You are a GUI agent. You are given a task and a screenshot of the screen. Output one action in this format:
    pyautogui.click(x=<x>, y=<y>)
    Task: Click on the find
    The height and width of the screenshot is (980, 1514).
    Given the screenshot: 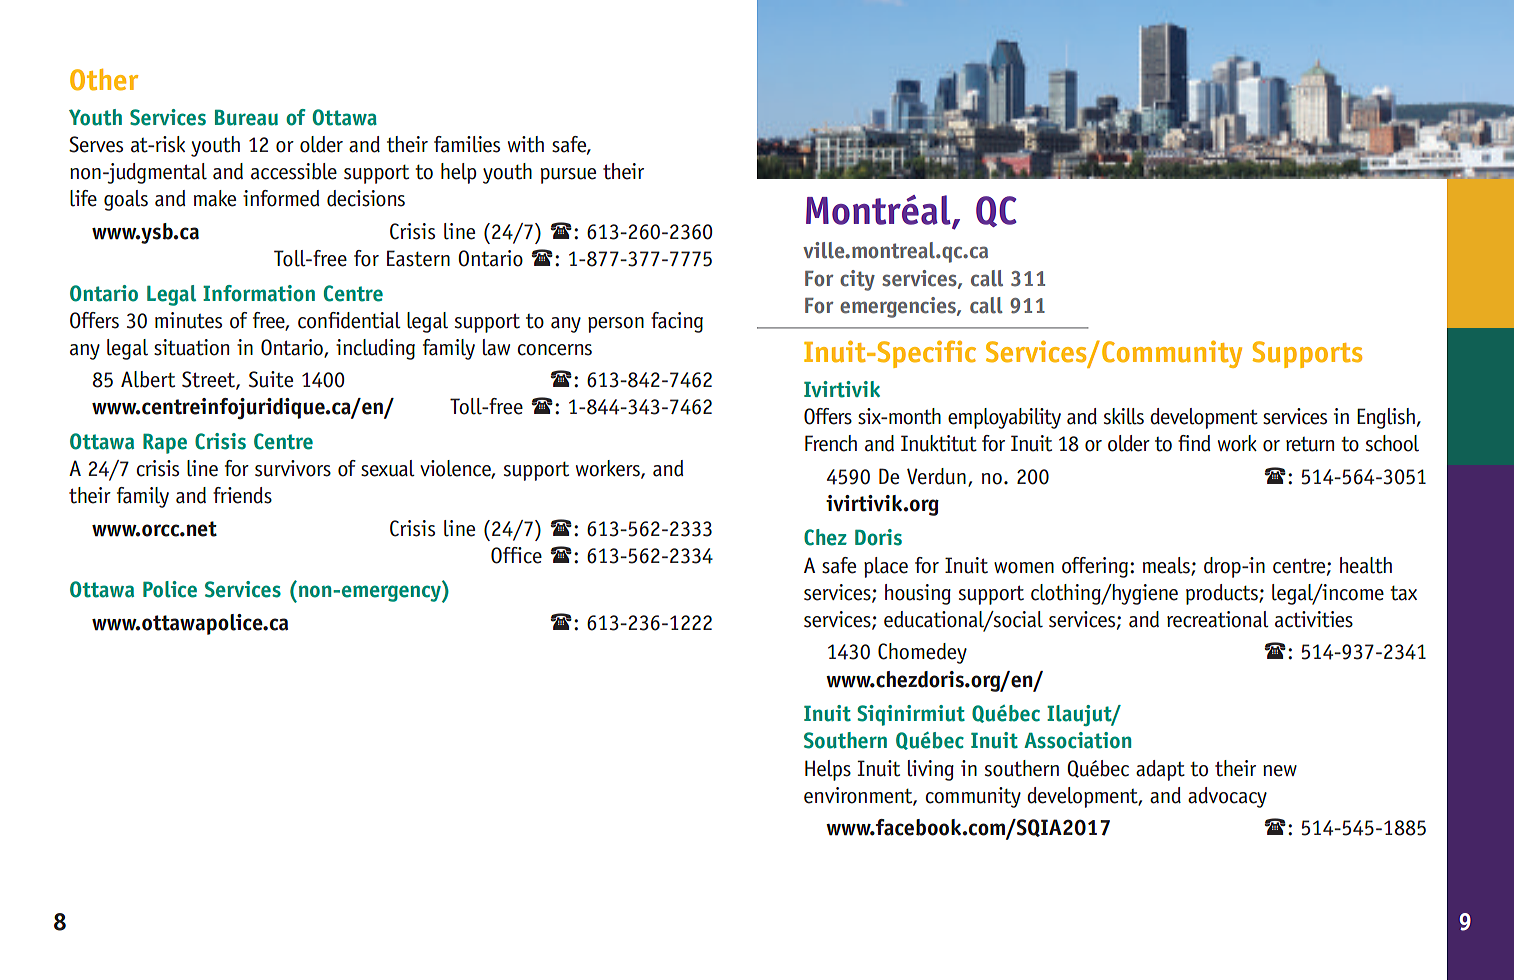 What is the action you would take?
    pyautogui.click(x=1194, y=443)
